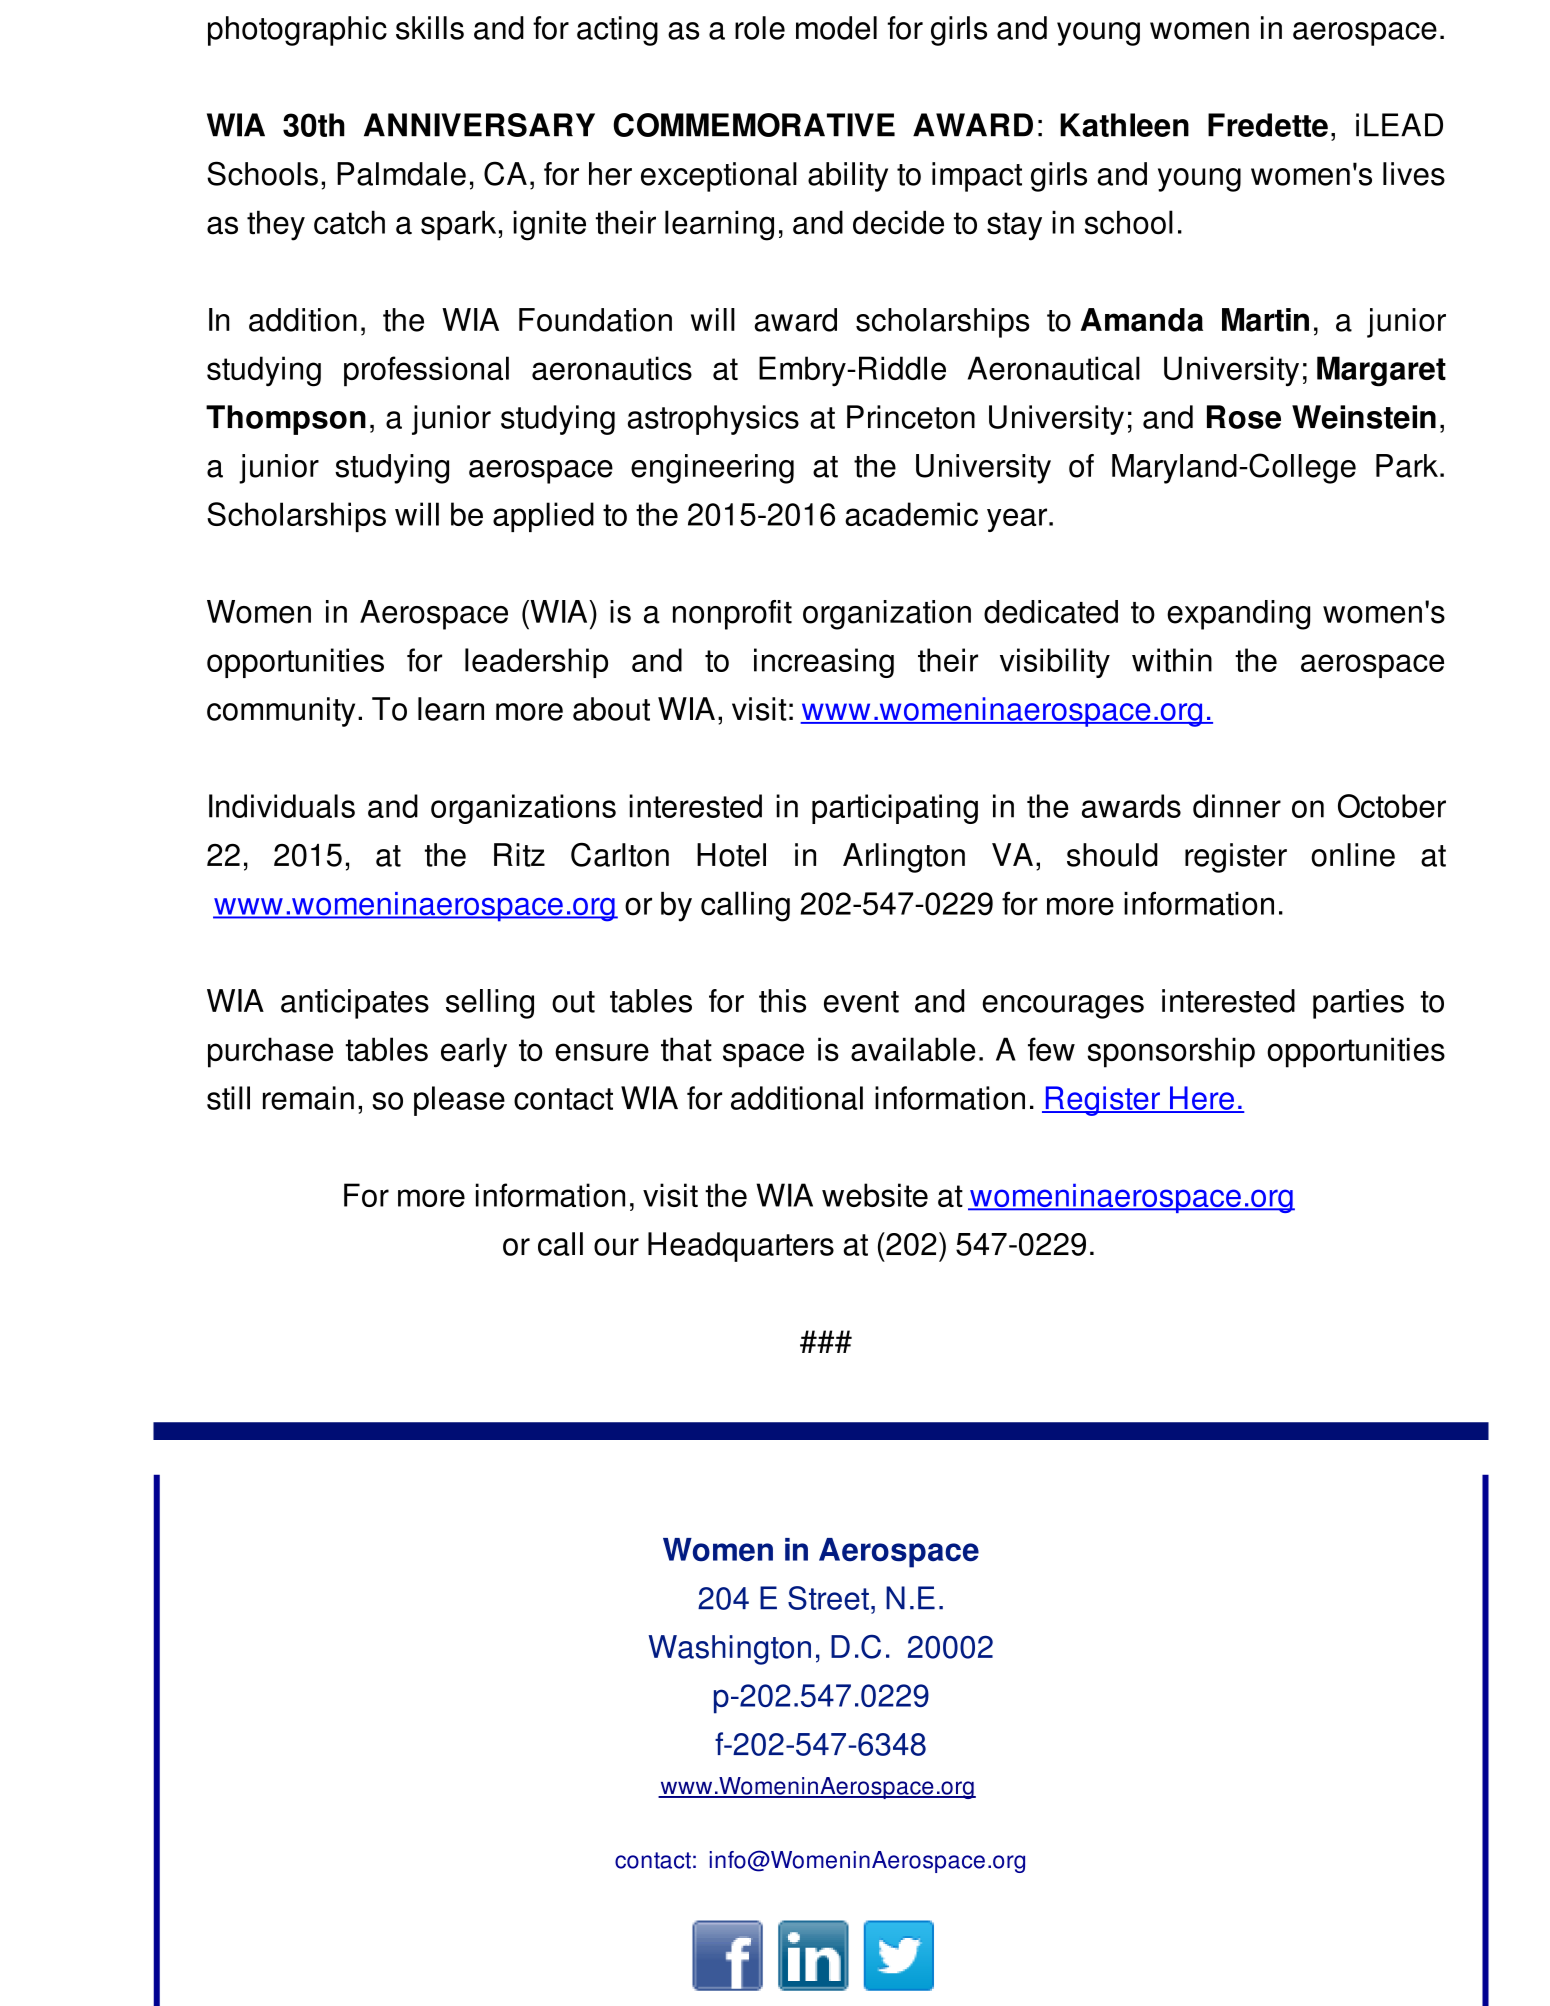 This screenshot has width=1550, height=2006. I want to click on Here, so click(1202, 1099).
